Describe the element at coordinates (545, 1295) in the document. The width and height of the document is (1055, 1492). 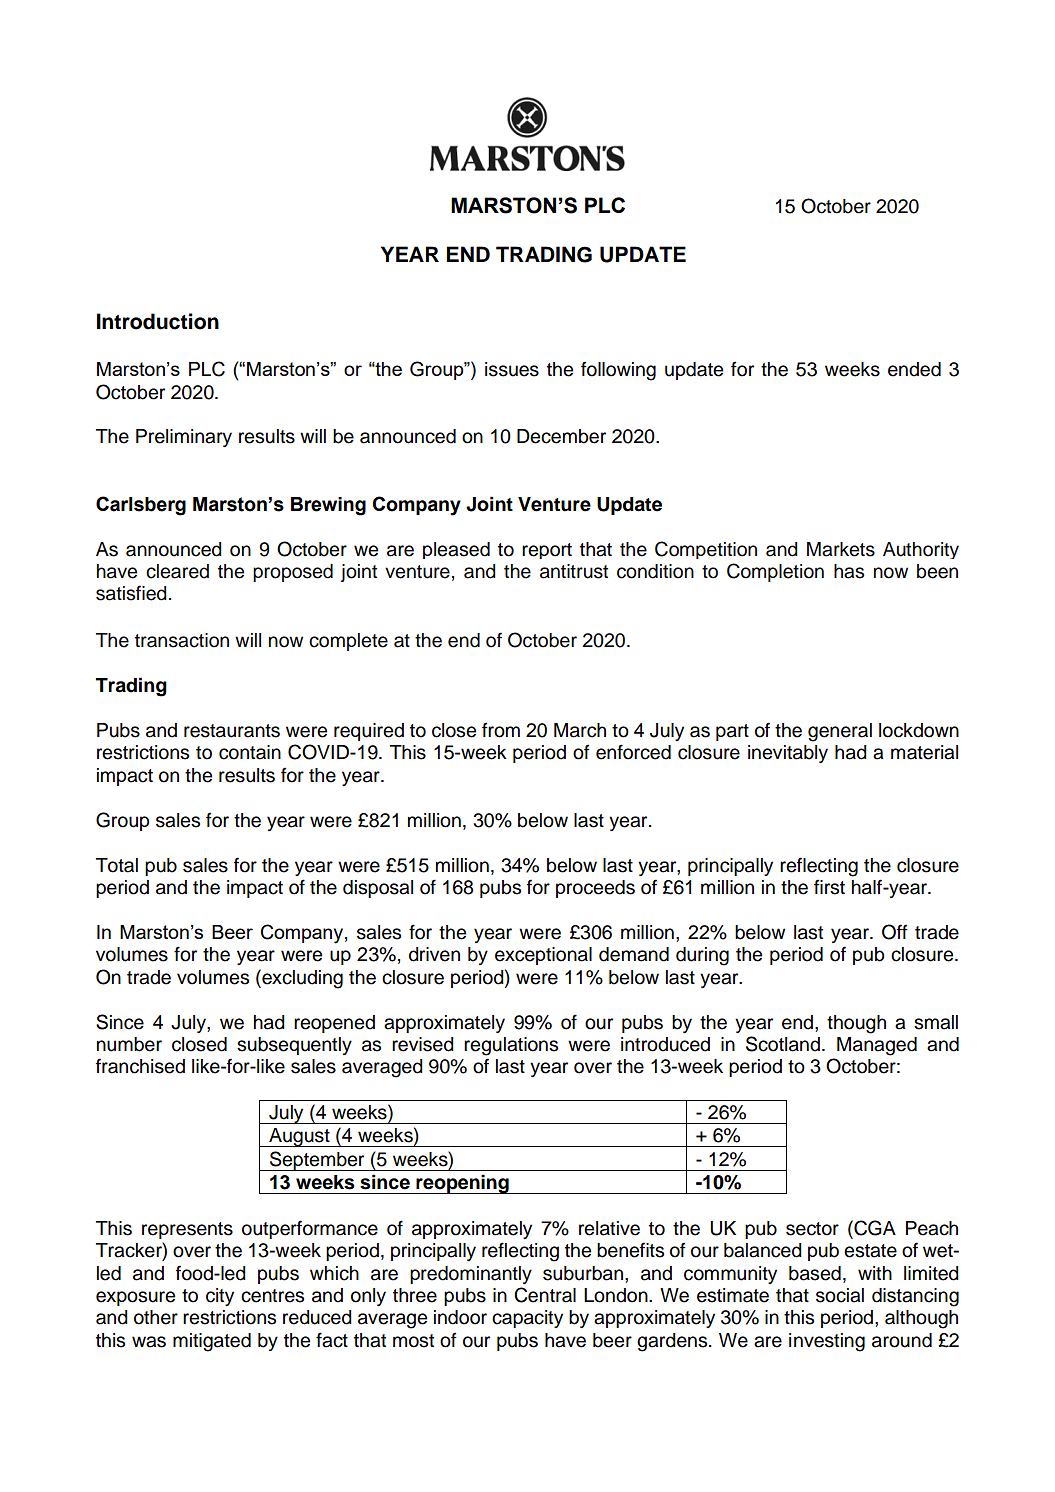
I see `Central` at that location.
